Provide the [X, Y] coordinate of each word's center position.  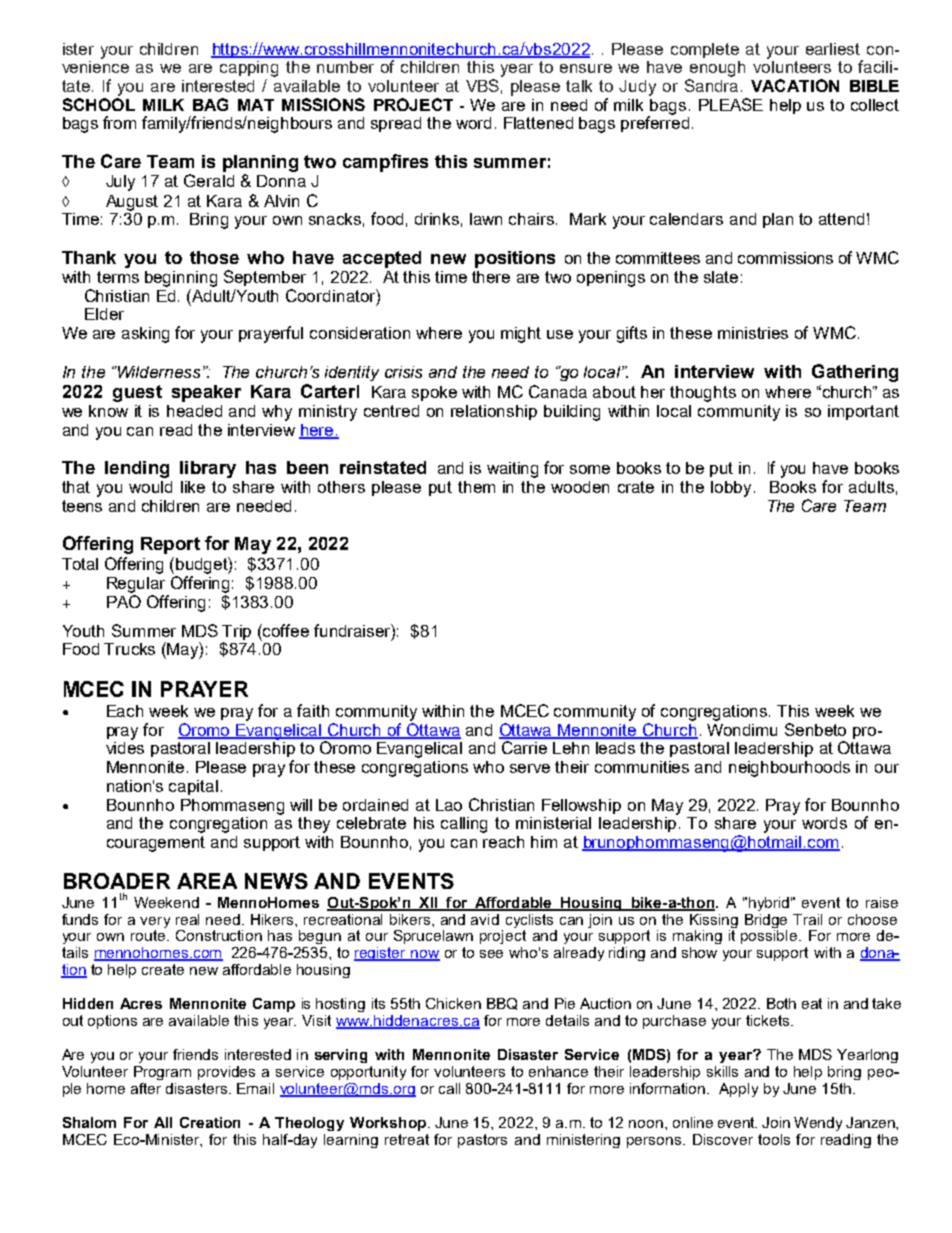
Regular [136, 585]
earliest [833, 49]
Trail [807, 919]
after [146, 1088]
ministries [753, 333]
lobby [731, 489]
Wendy [818, 1124]
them [476, 487]
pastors [482, 1141]
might [521, 335]
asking [145, 335]
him [544, 842]
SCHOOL [99, 103]
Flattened [538, 123]
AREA [207, 881]
